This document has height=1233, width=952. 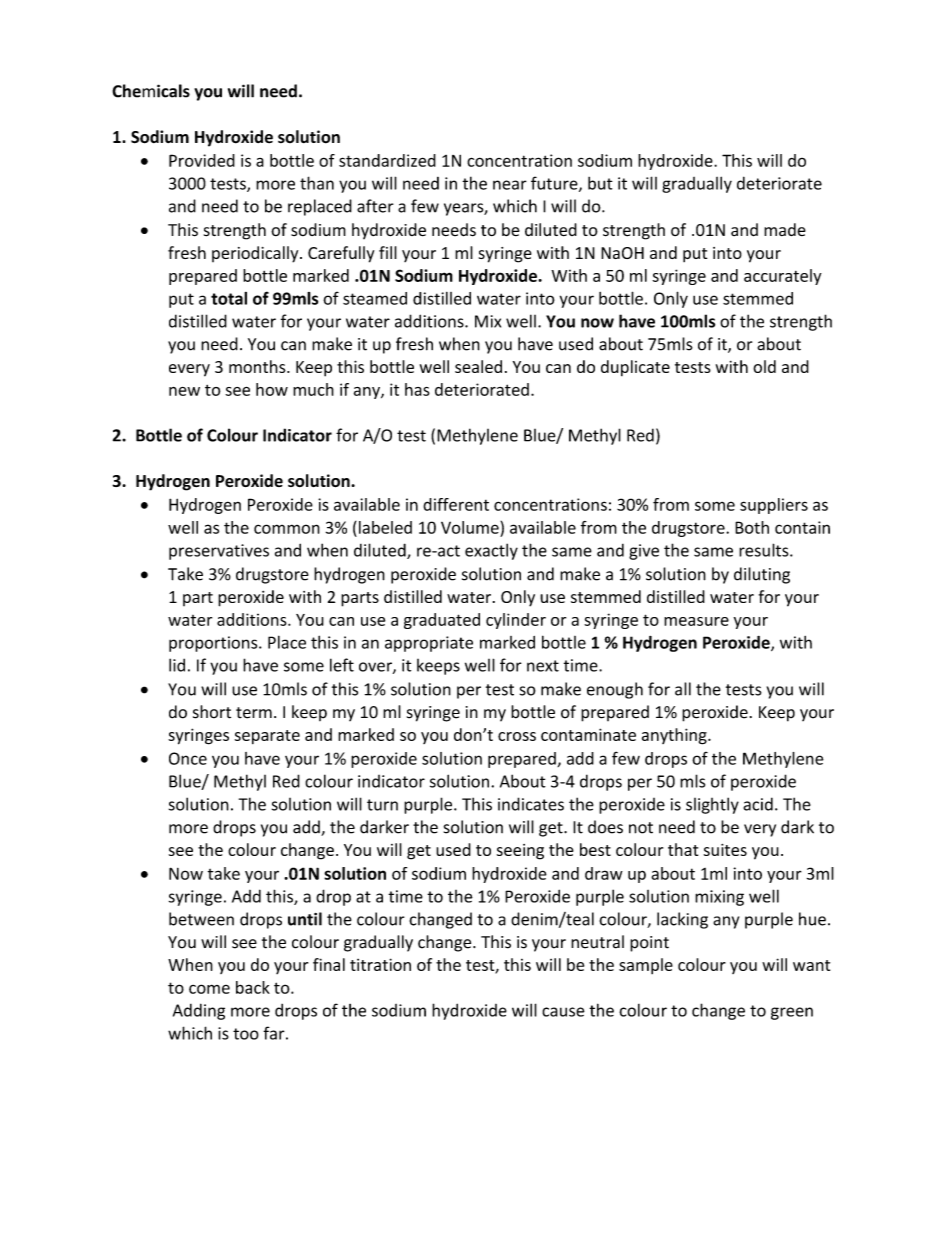 I want to click on Provided, so click(x=202, y=160).
